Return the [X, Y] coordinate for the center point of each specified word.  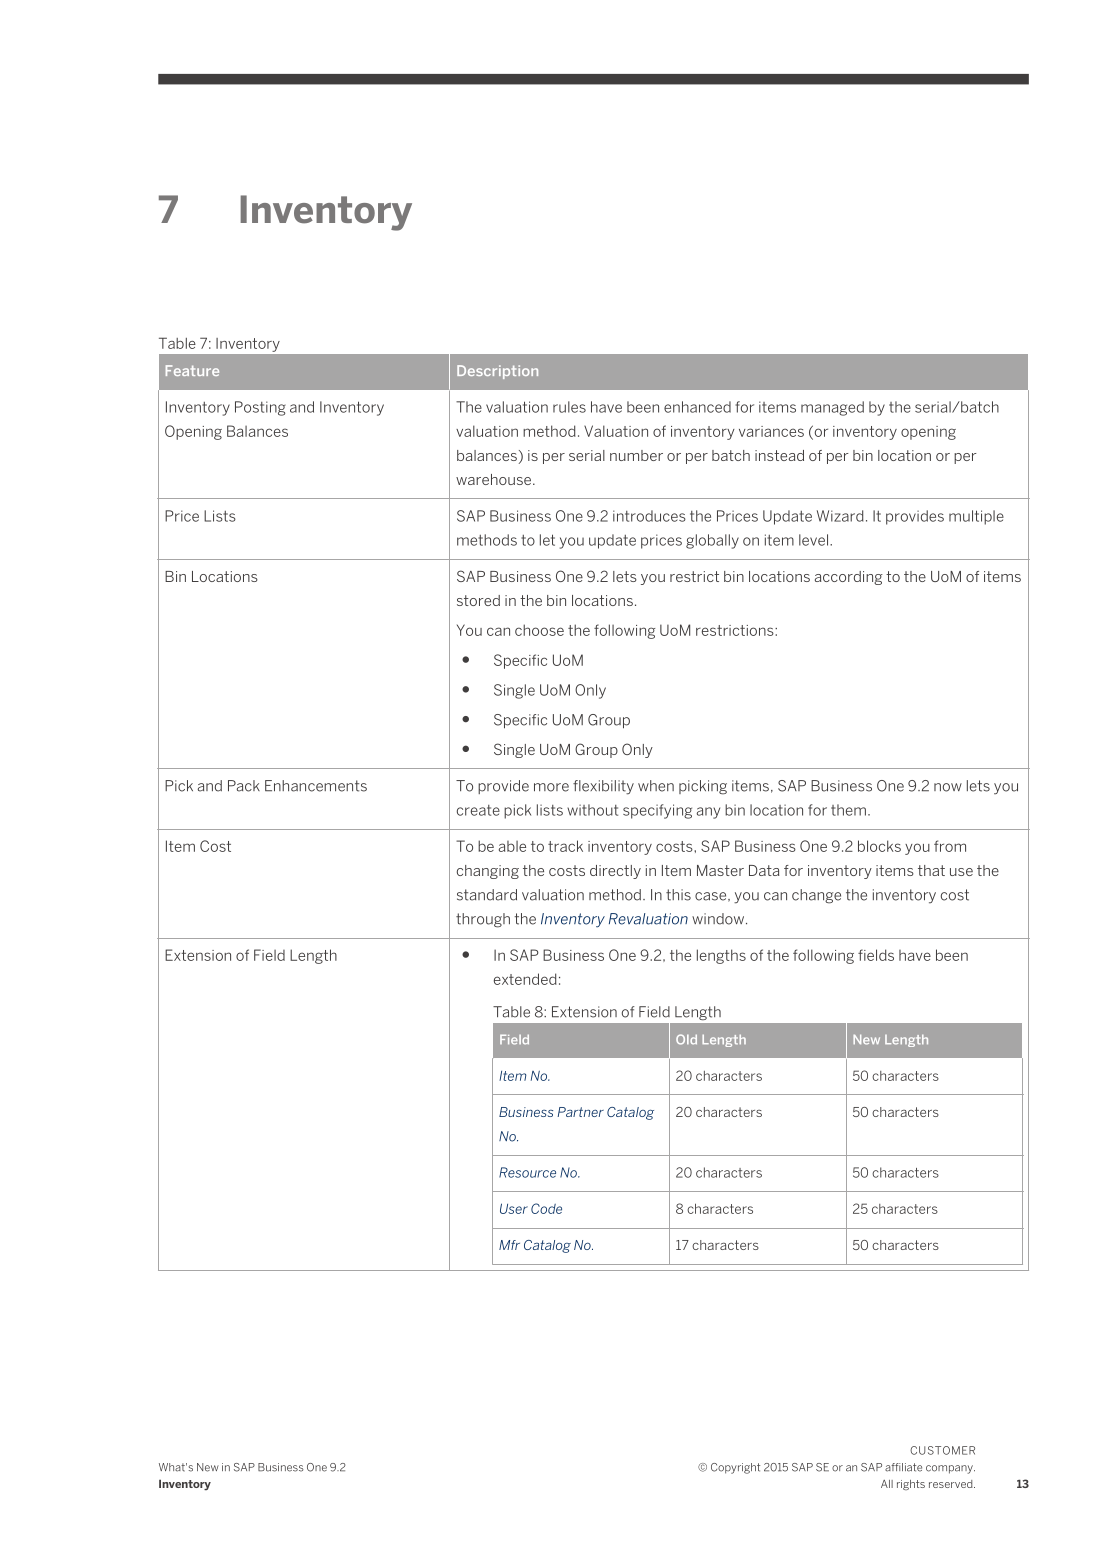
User [514, 1208]
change [816, 896]
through [483, 920]
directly [615, 872]
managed [832, 408]
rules [569, 407]
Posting [260, 408]
